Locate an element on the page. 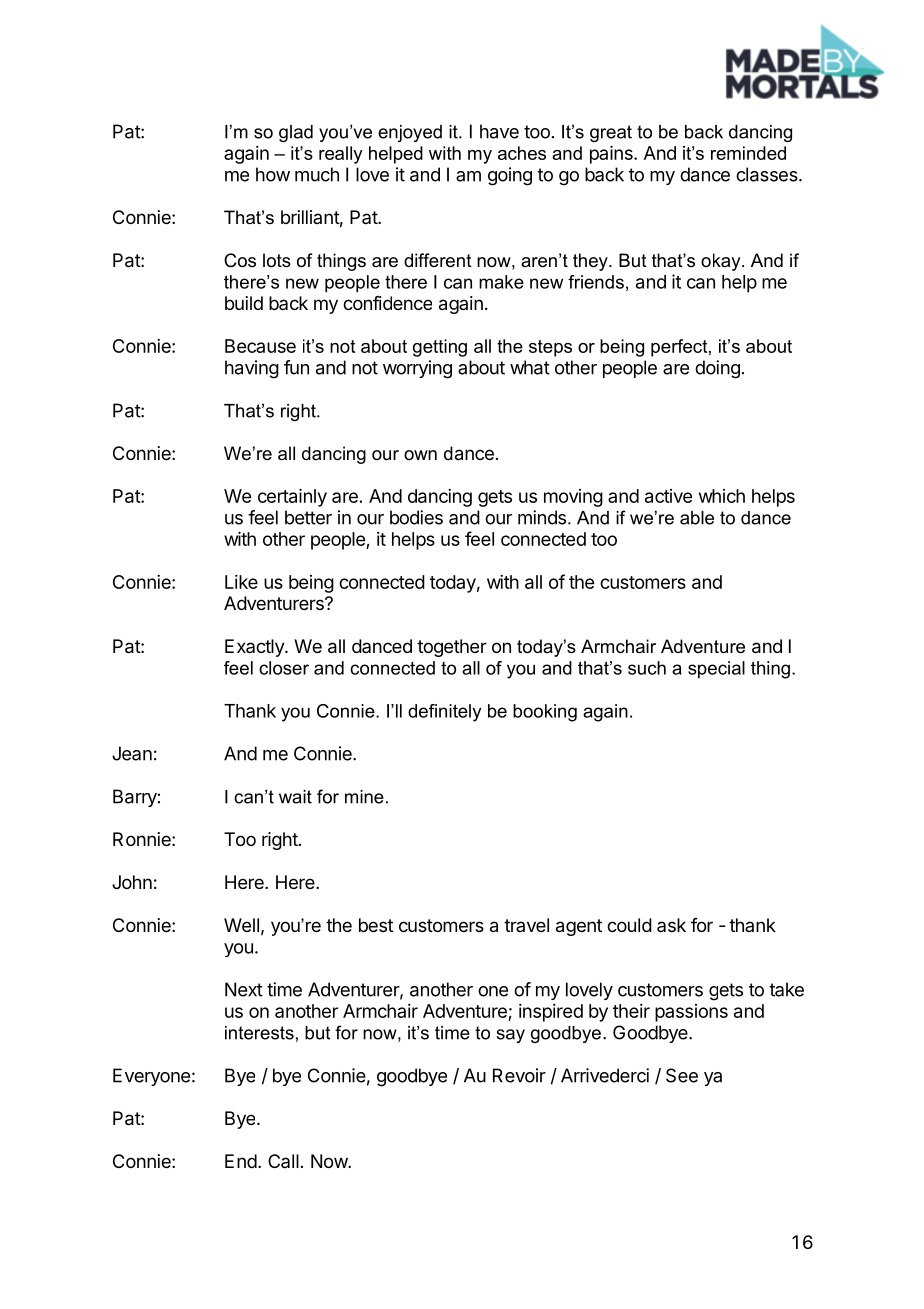 The width and height of the image is (924, 1309). reminded is located at coordinates (748, 153).
